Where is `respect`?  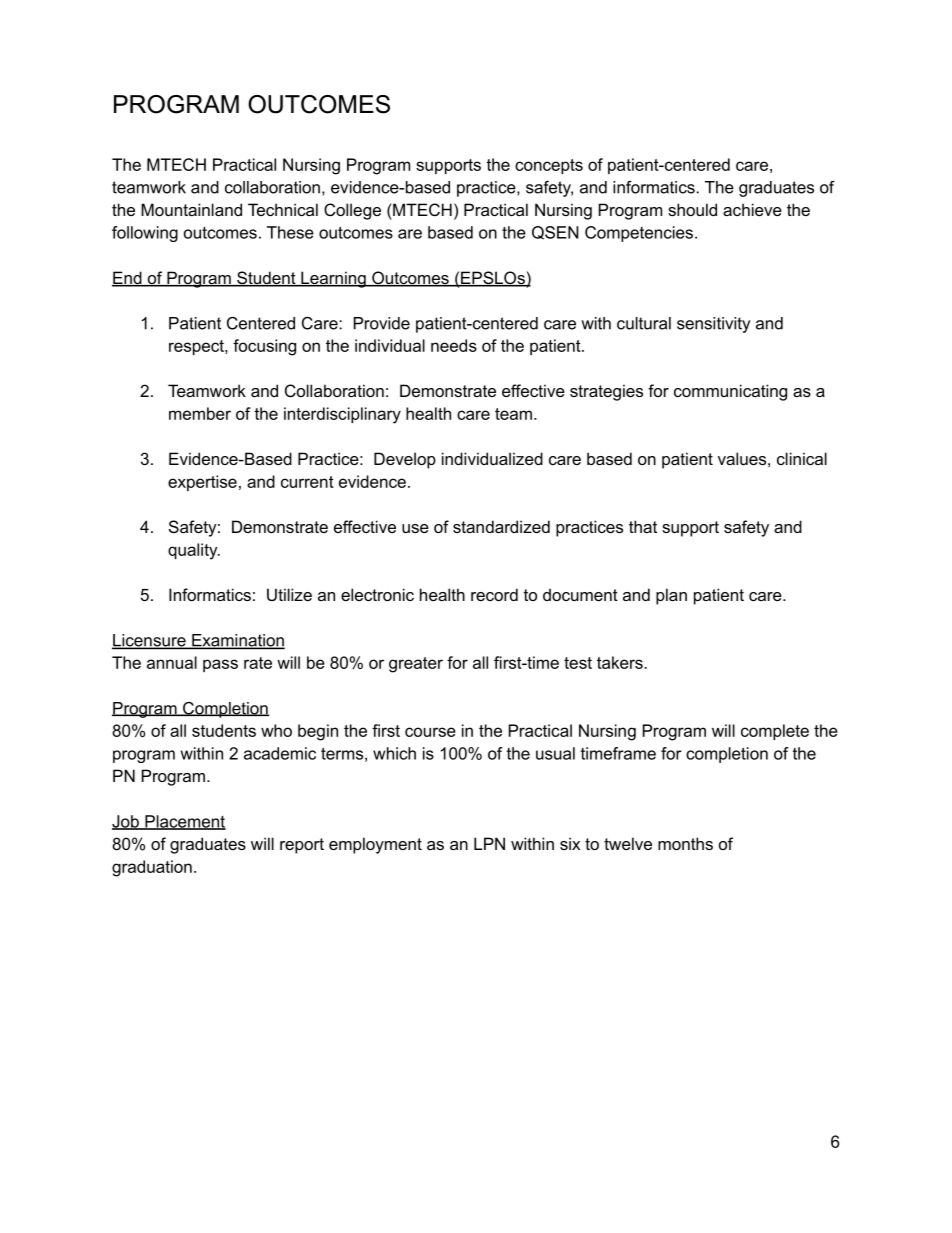
respect is located at coordinates (197, 347).
